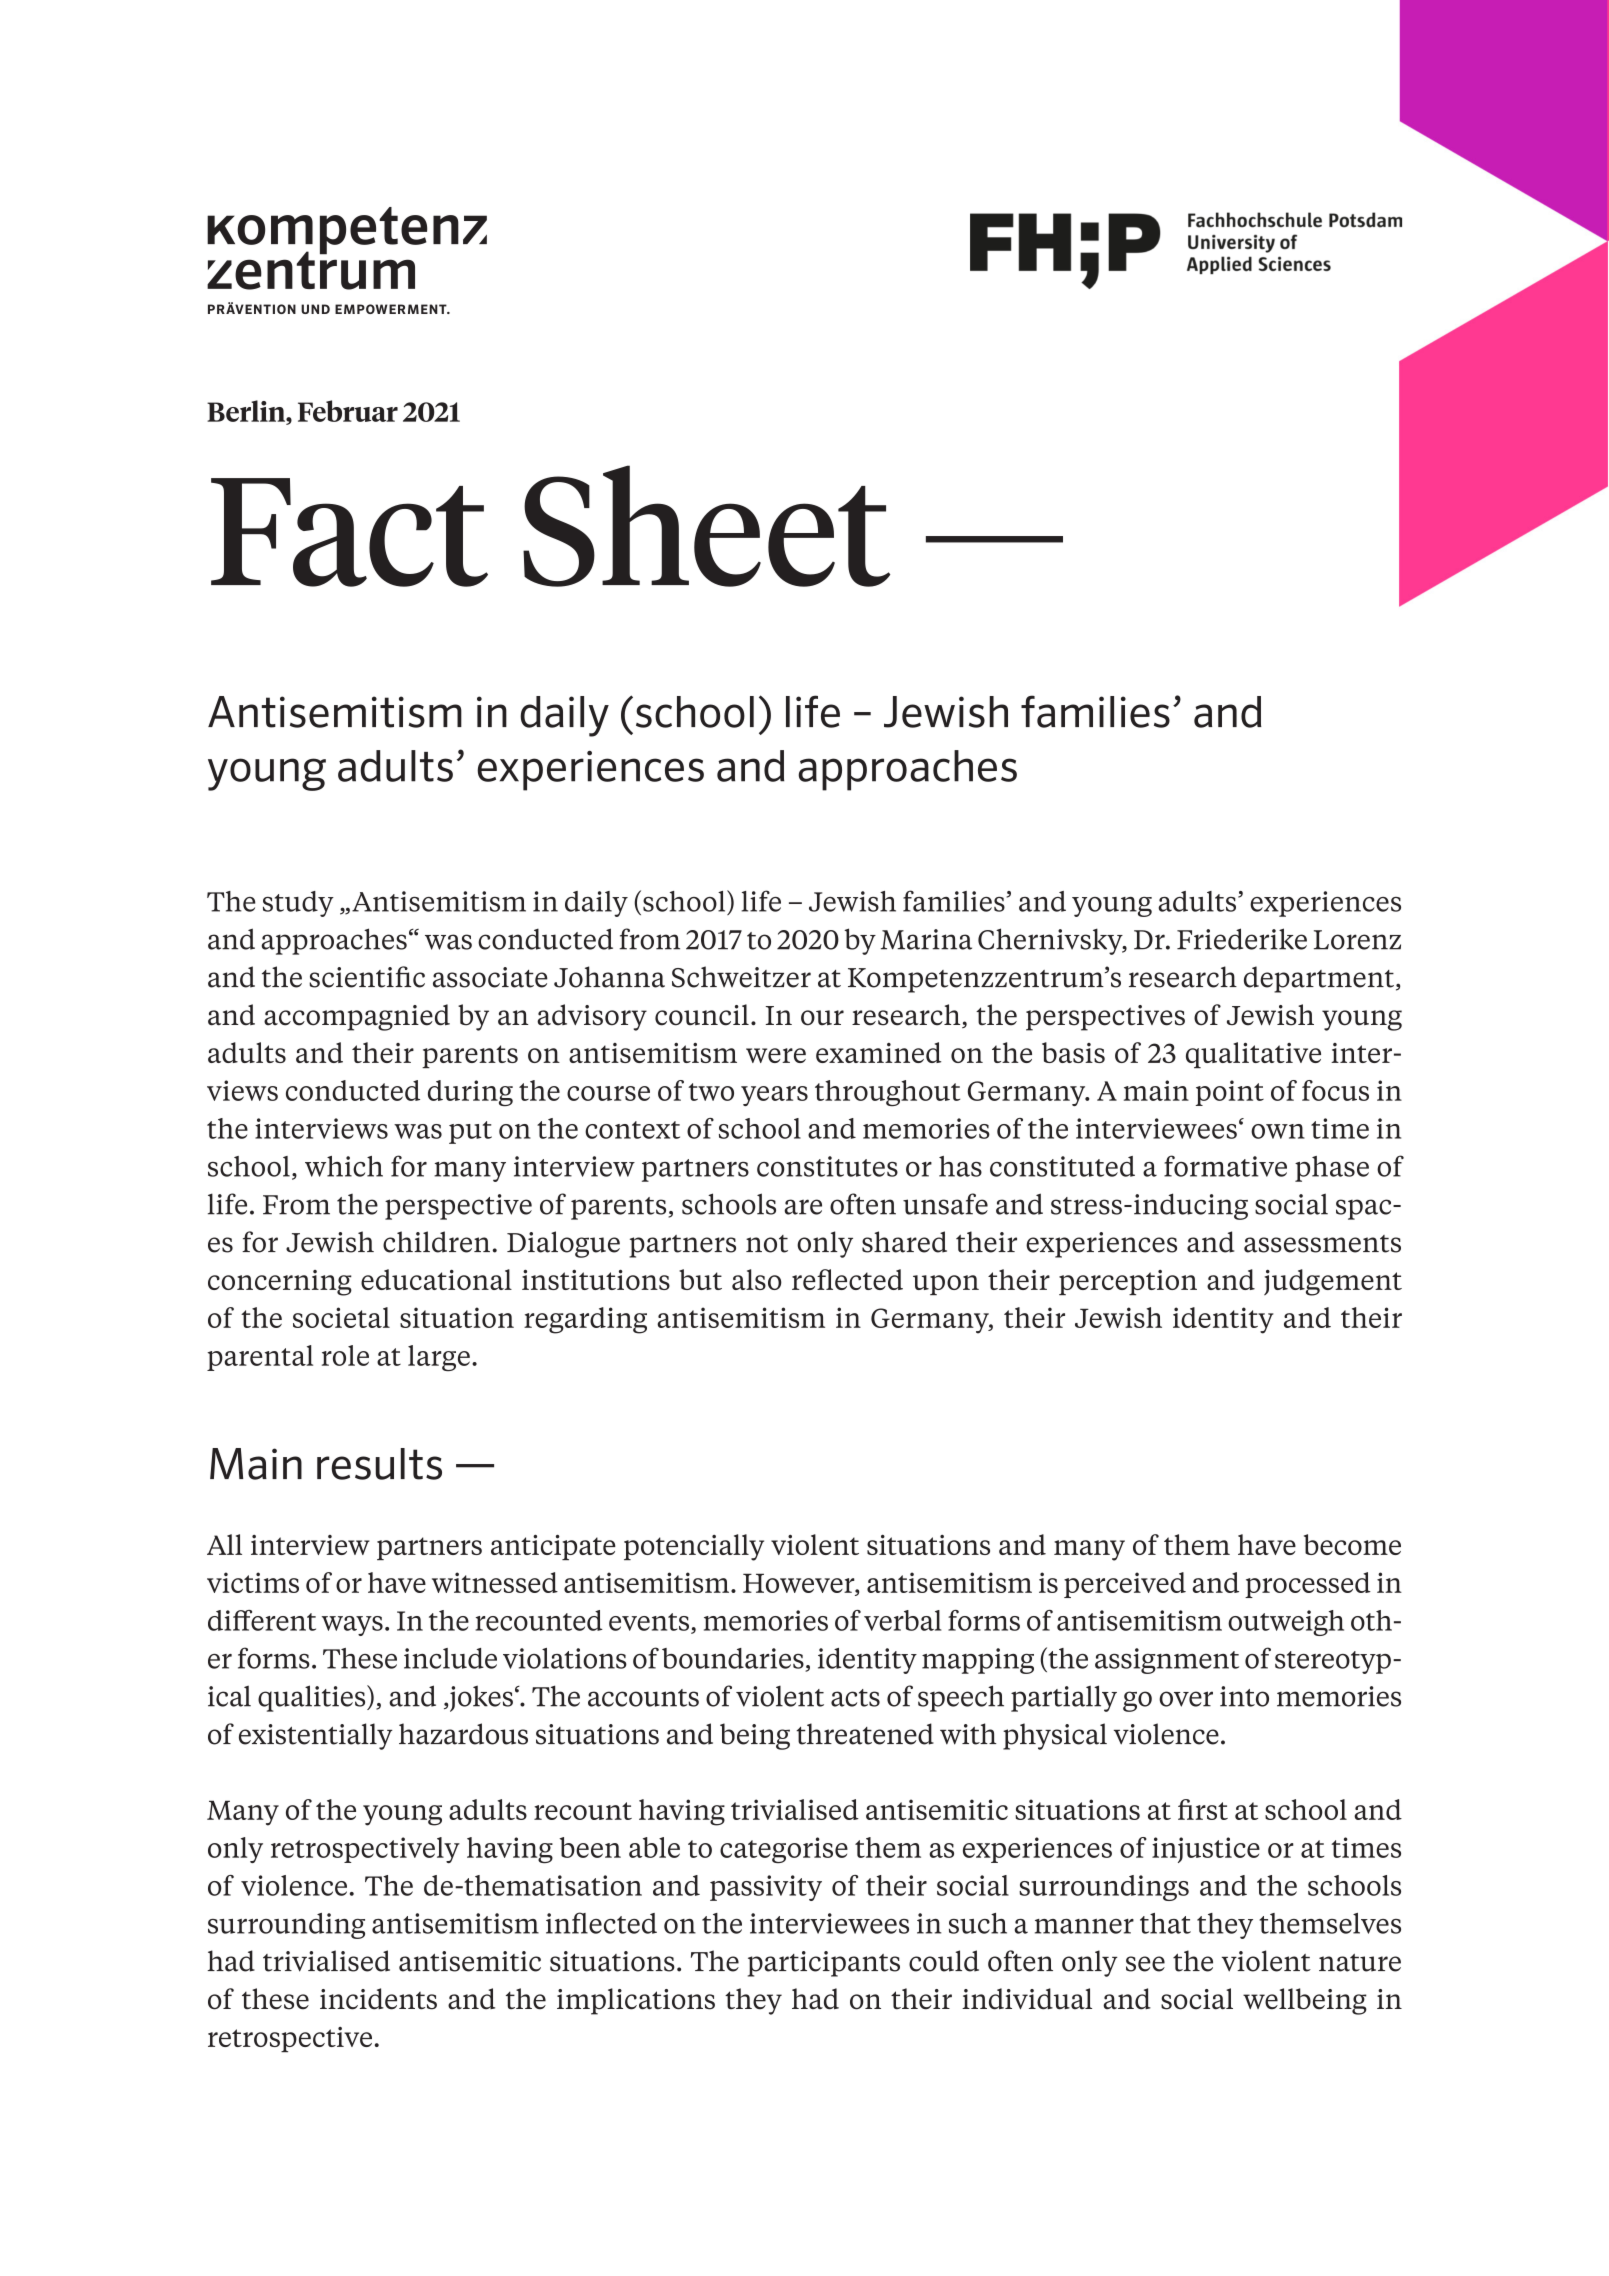  Describe the element at coordinates (344, 1166) in the screenshot. I see `which` at that location.
